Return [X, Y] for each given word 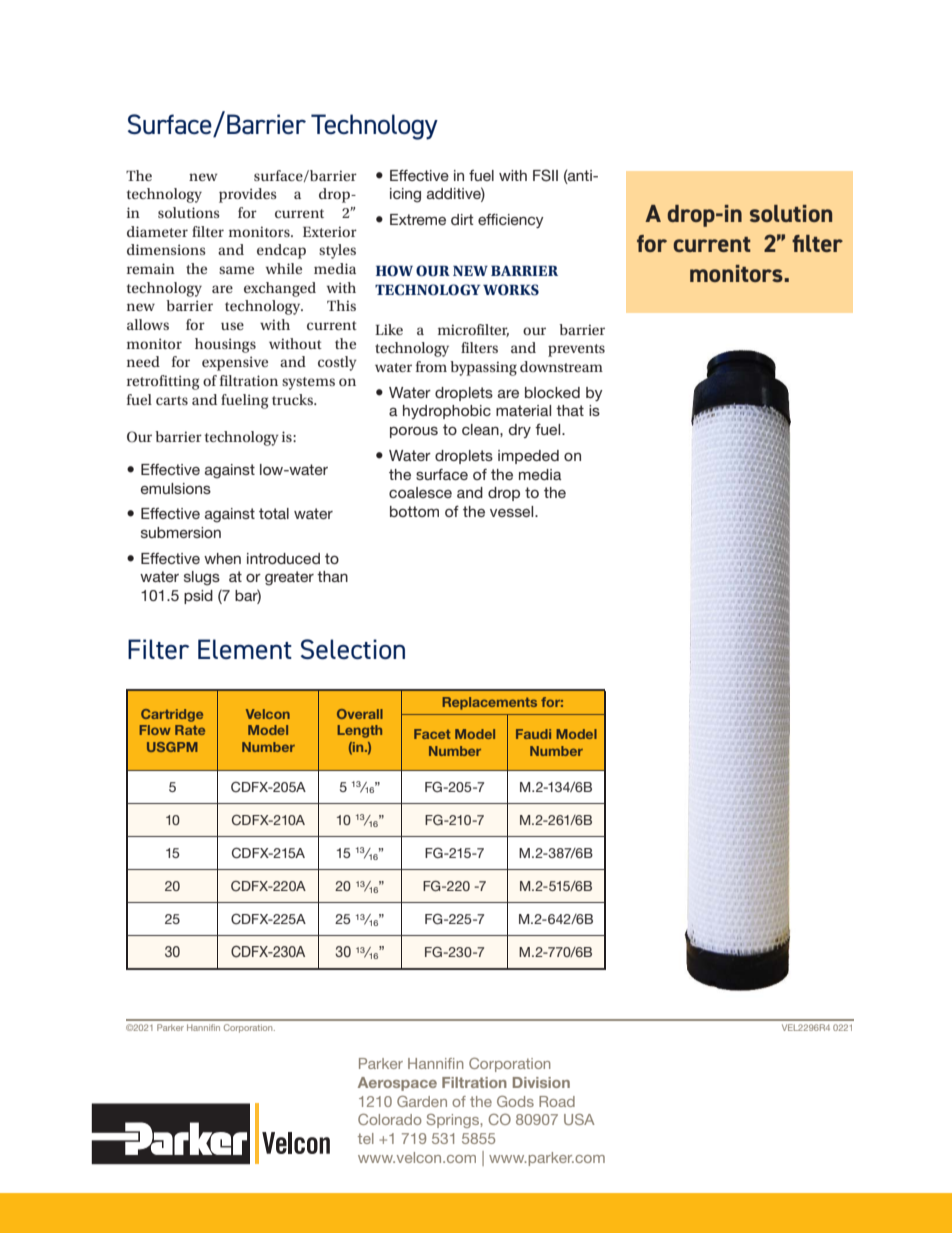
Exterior [330, 231]
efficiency [511, 221]
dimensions [166, 249]
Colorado [390, 1119]
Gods [515, 1101]
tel [366, 1138]
